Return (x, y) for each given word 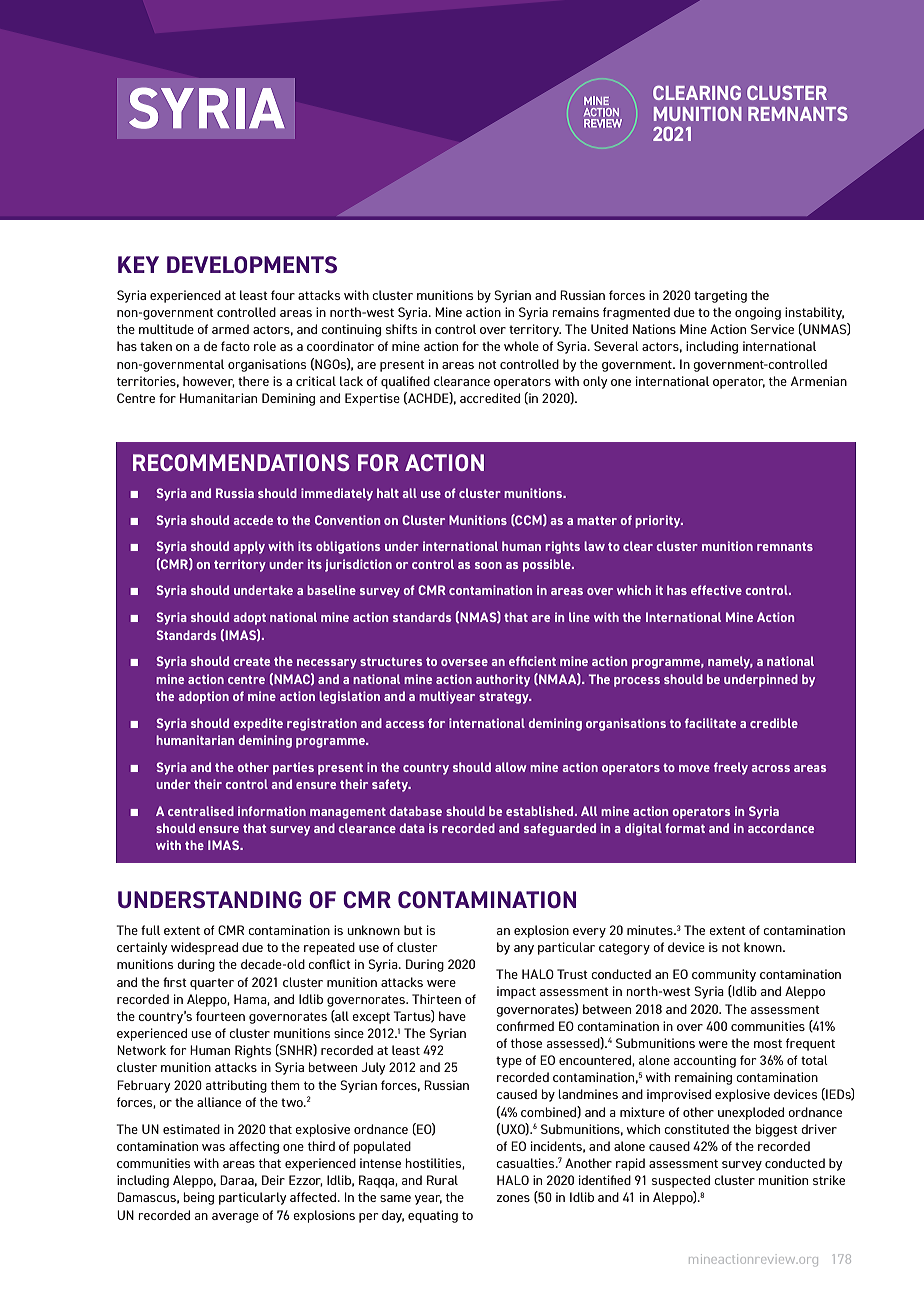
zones (513, 1198)
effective (716, 590)
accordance (781, 828)
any (524, 950)
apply (249, 547)
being (198, 1198)
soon (488, 565)
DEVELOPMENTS (252, 264)
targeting (720, 296)
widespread (204, 948)
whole (521, 346)
